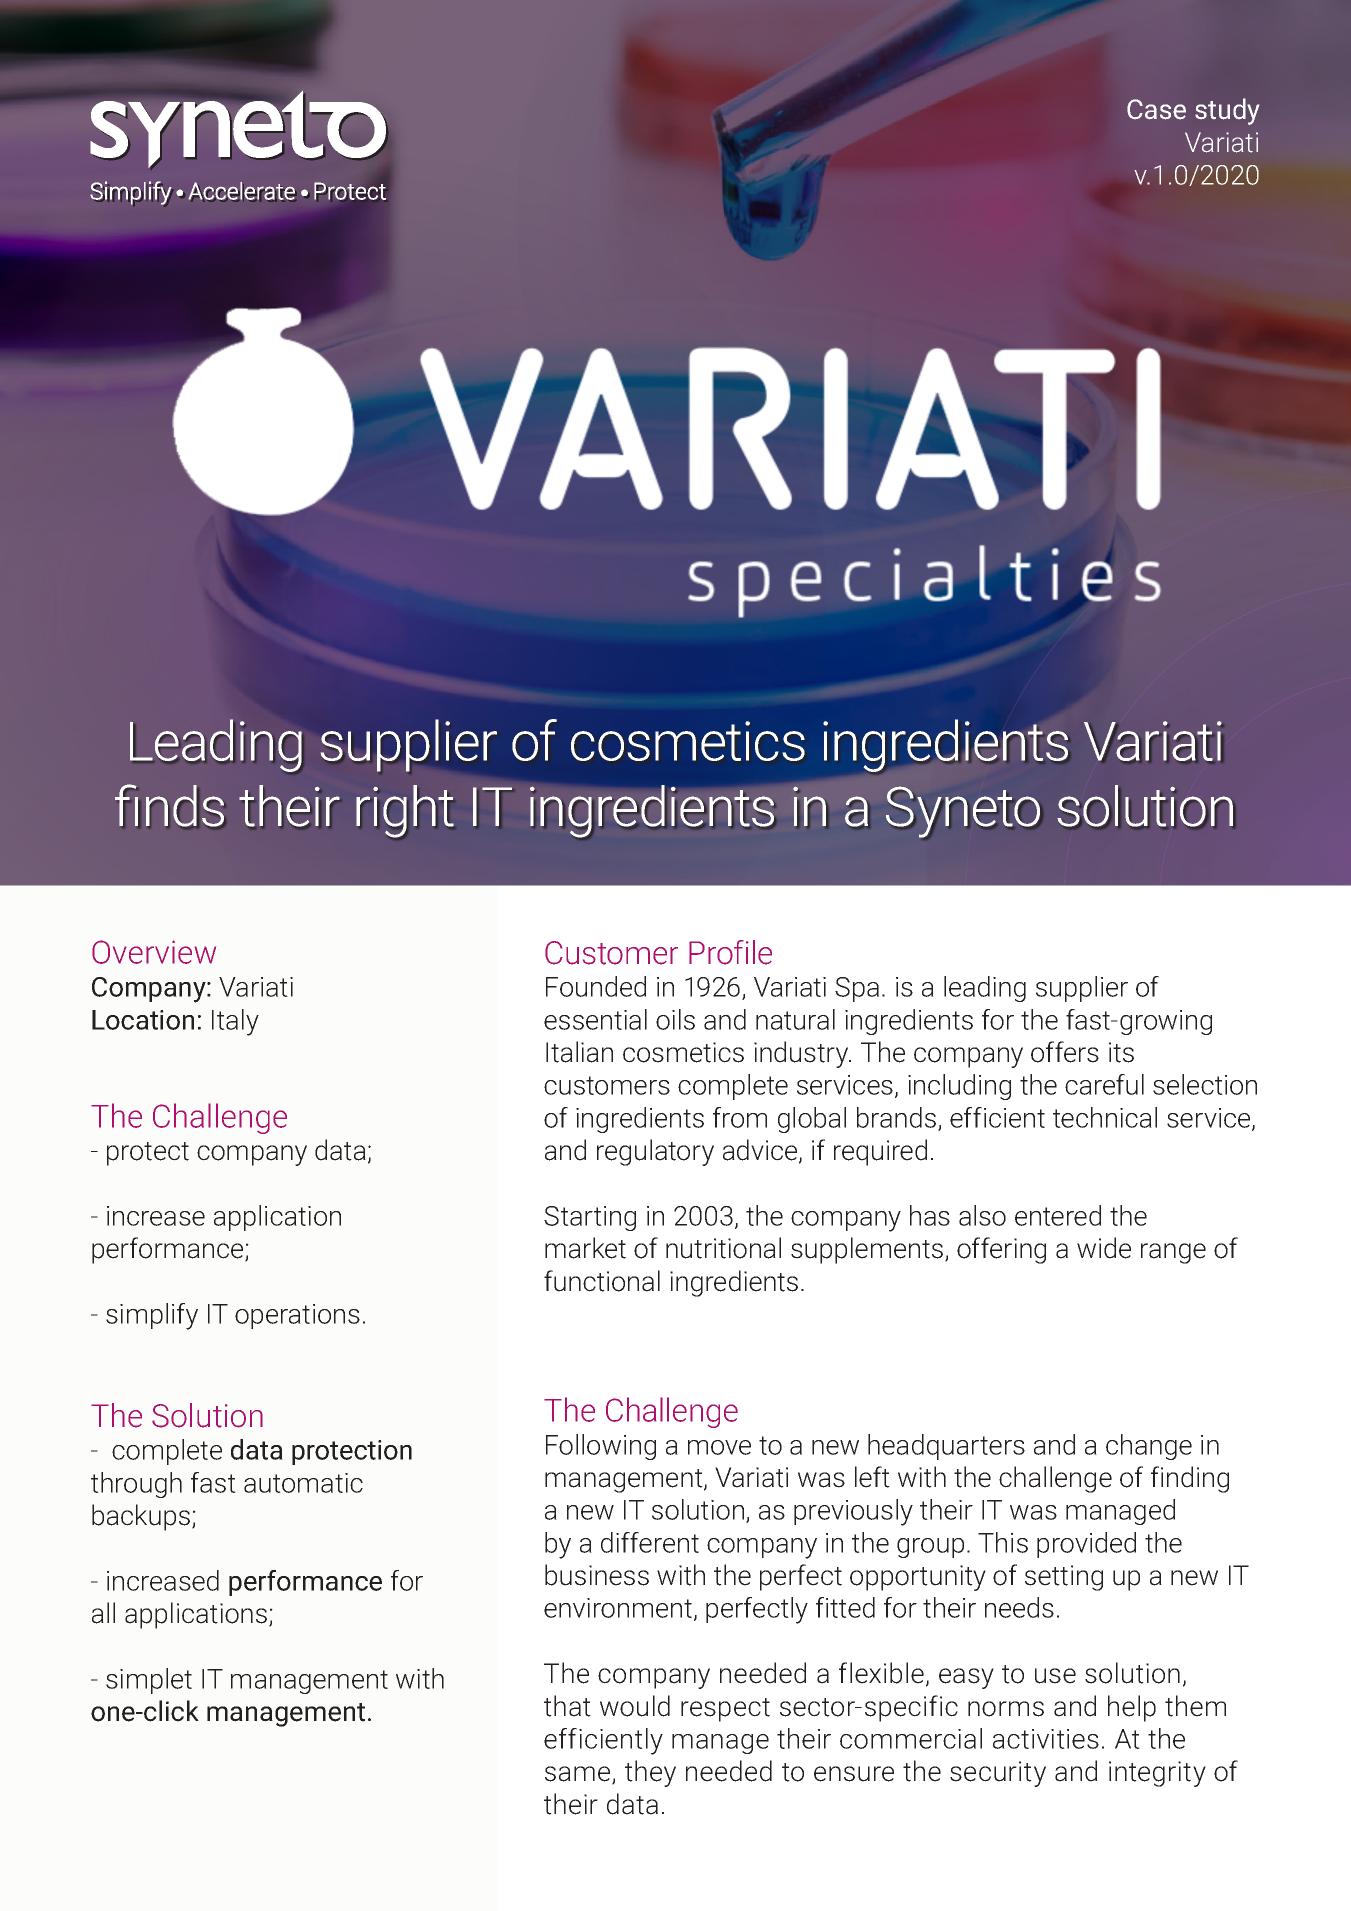 This page has width=1351, height=1911. What do you see at coordinates (142, 1517) in the page?
I see `backups` at bounding box center [142, 1517].
